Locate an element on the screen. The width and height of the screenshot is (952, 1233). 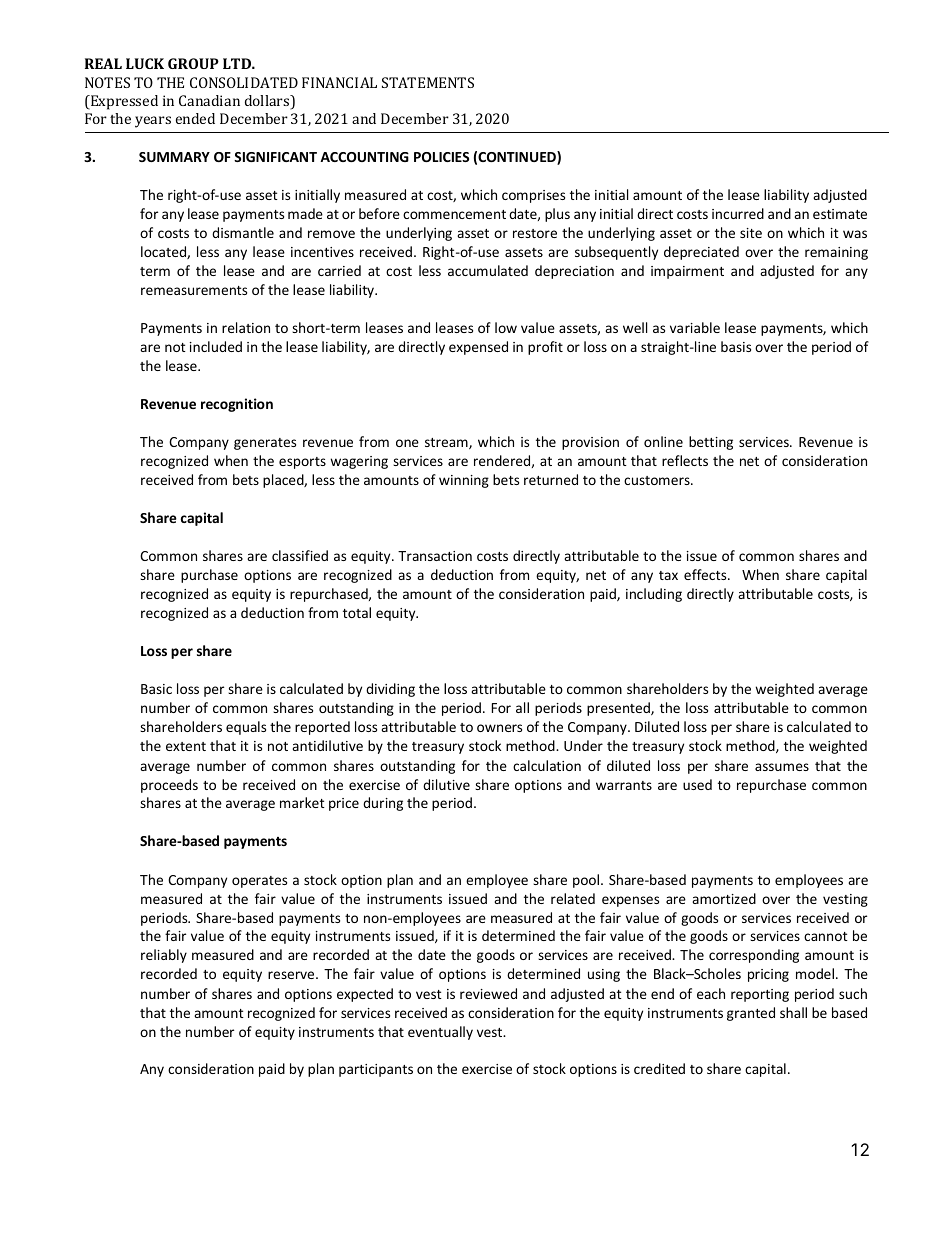
Canadian is located at coordinates (209, 100).
